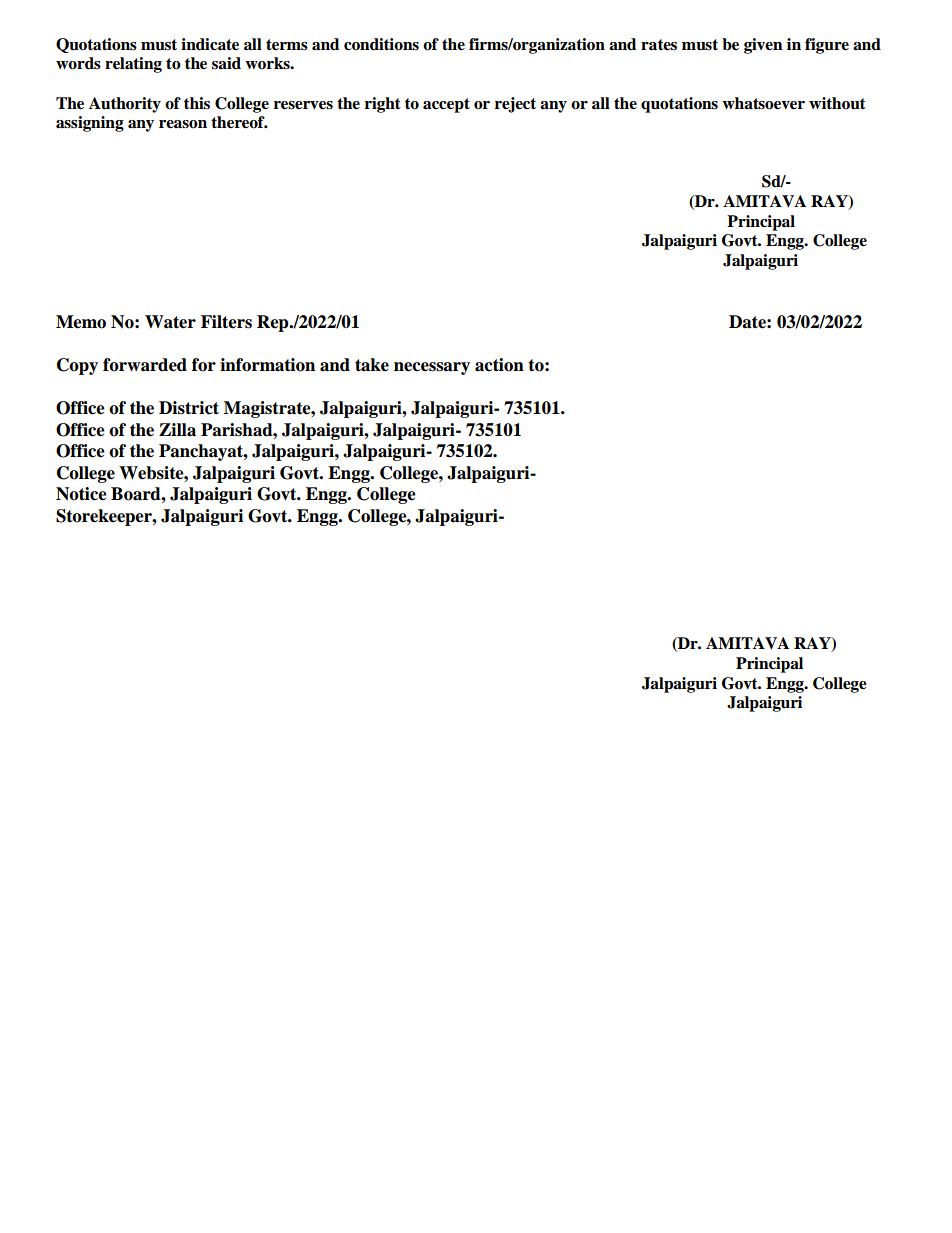  I want to click on necessary, so click(432, 368).
